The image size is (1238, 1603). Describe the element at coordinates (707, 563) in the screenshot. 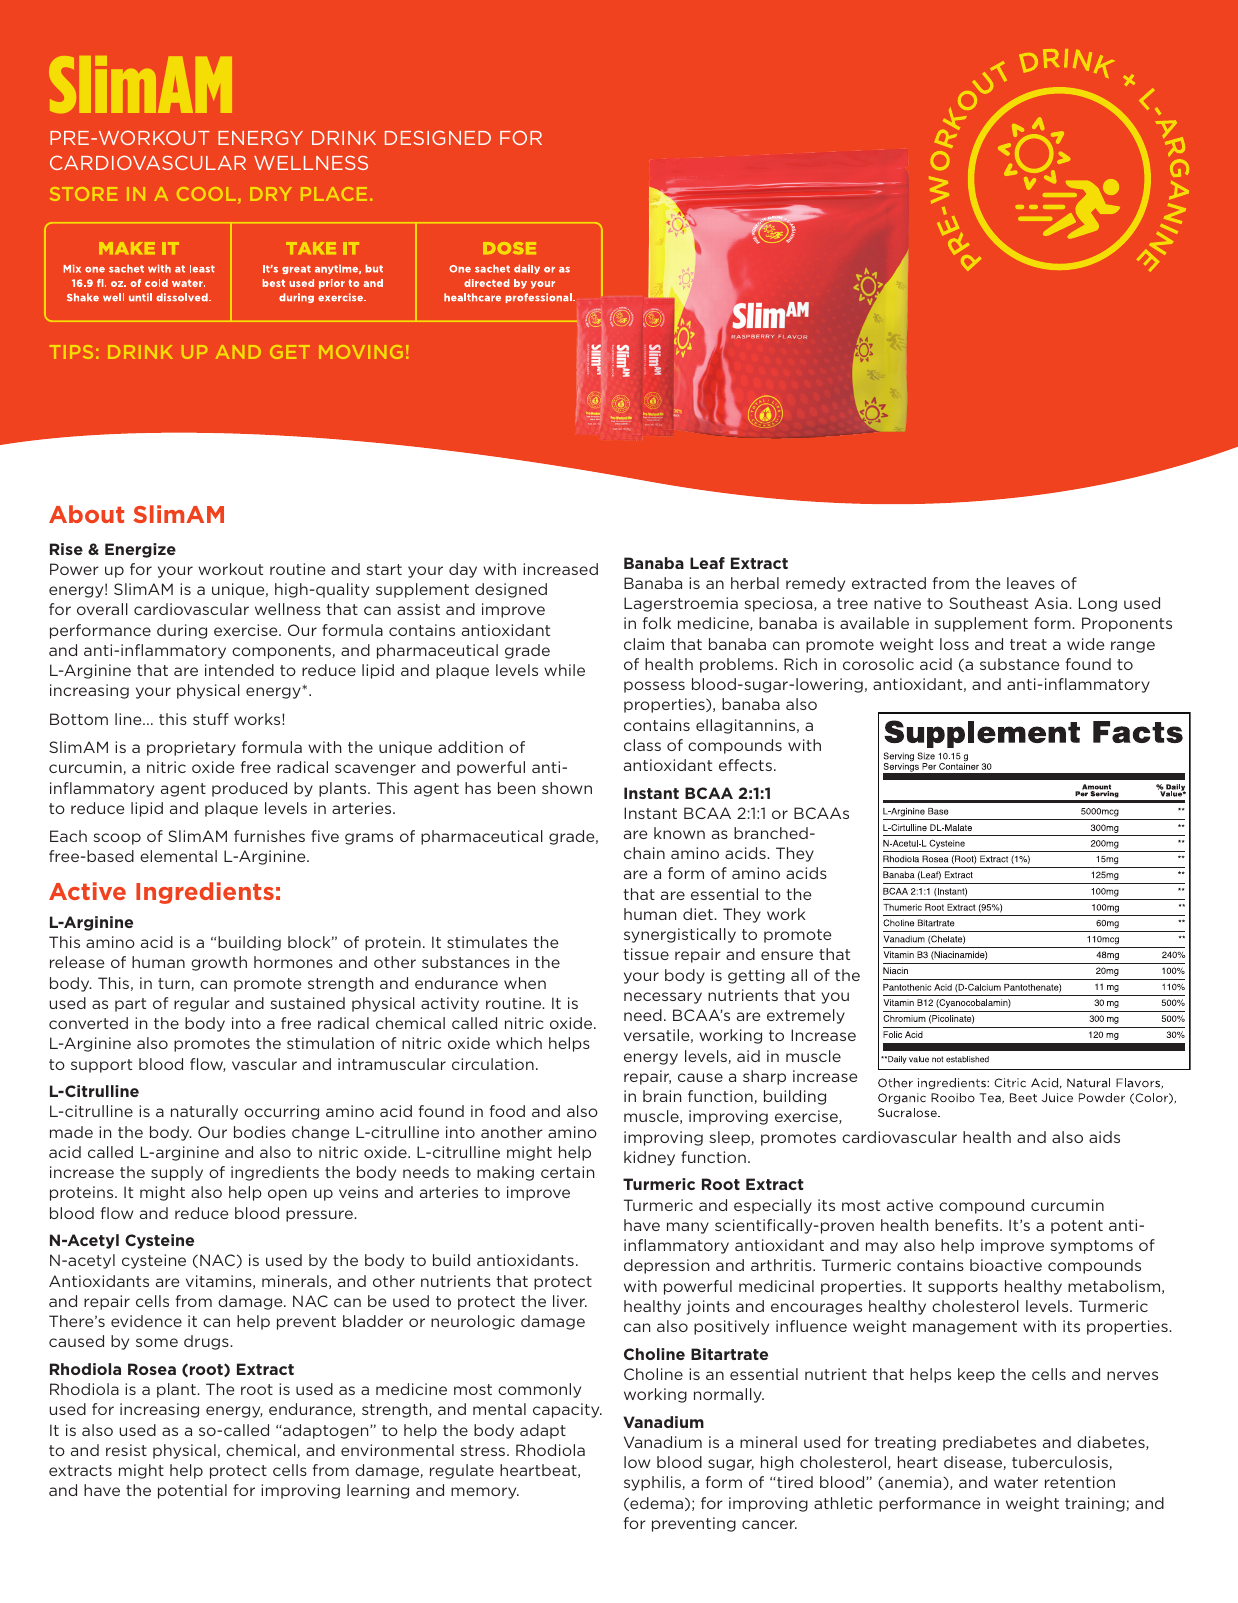

I see `Leaf` at that location.
